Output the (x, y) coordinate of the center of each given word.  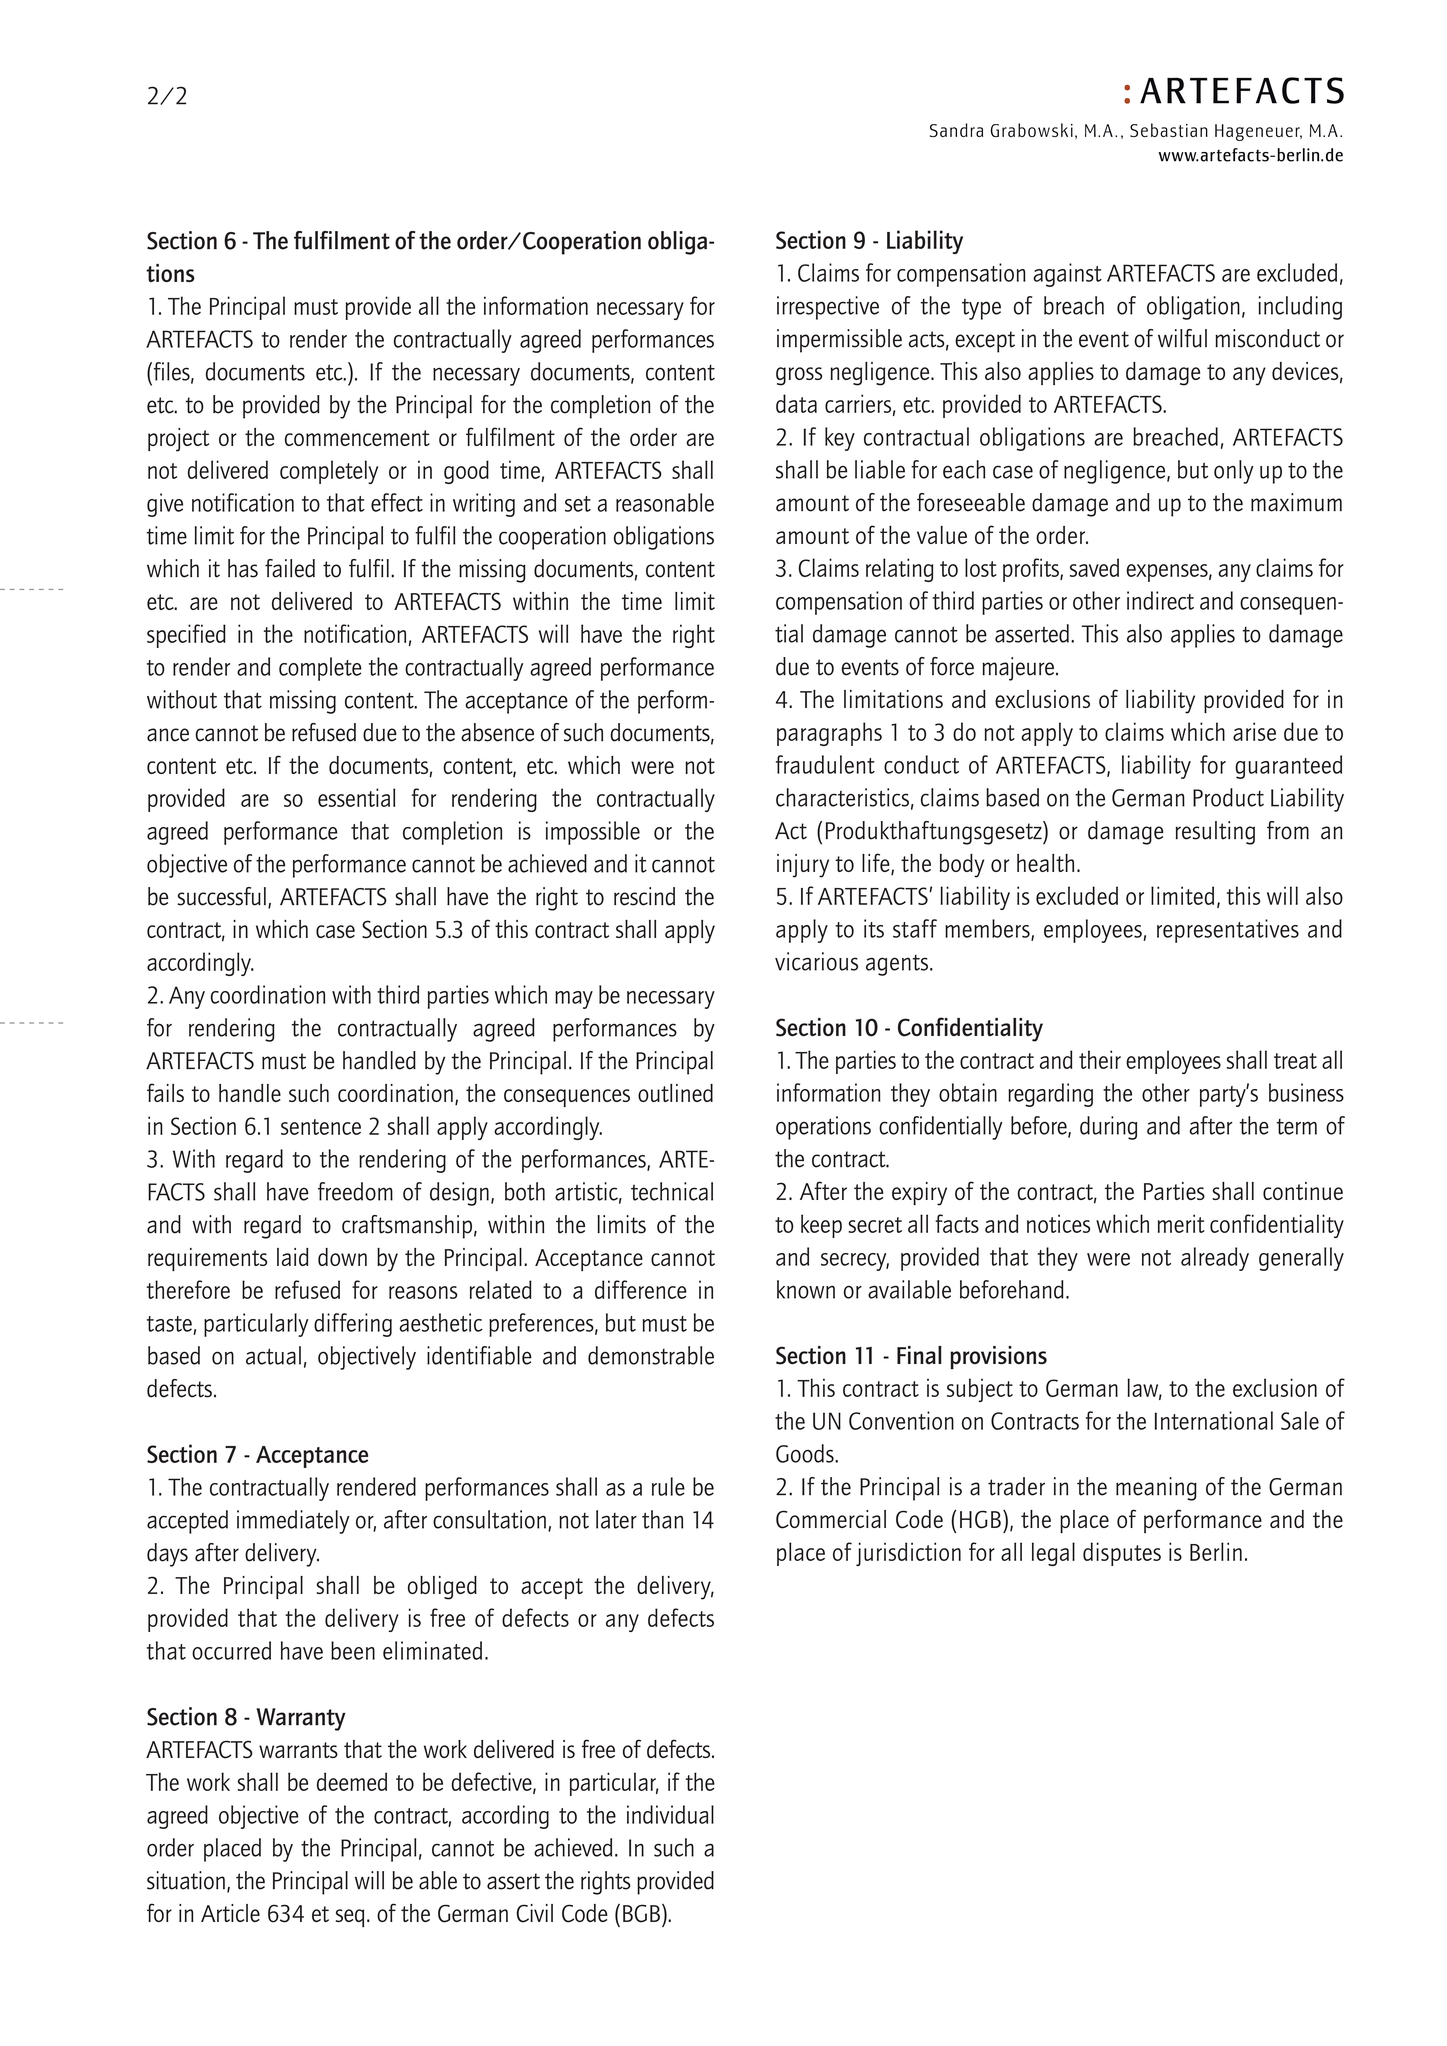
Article (230, 1913)
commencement (357, 438)
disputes (1122, 1554)
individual (670, 1814)
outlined (675, 1093)
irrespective (828, 308)
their (1100, 1059)
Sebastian (1169, 130)
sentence (321, 1127)
